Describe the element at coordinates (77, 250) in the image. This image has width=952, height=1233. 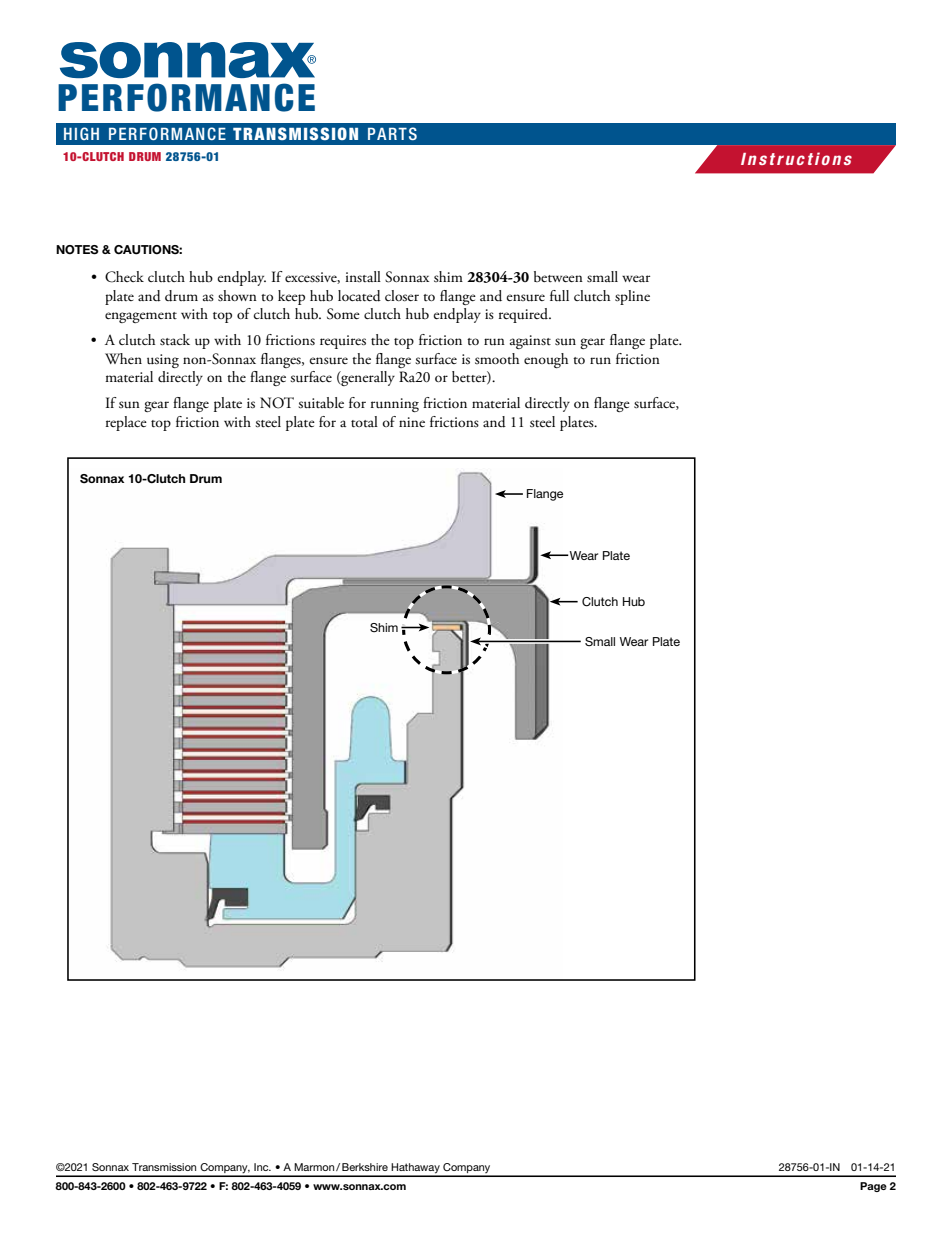
I see `NOTES` at that location.
